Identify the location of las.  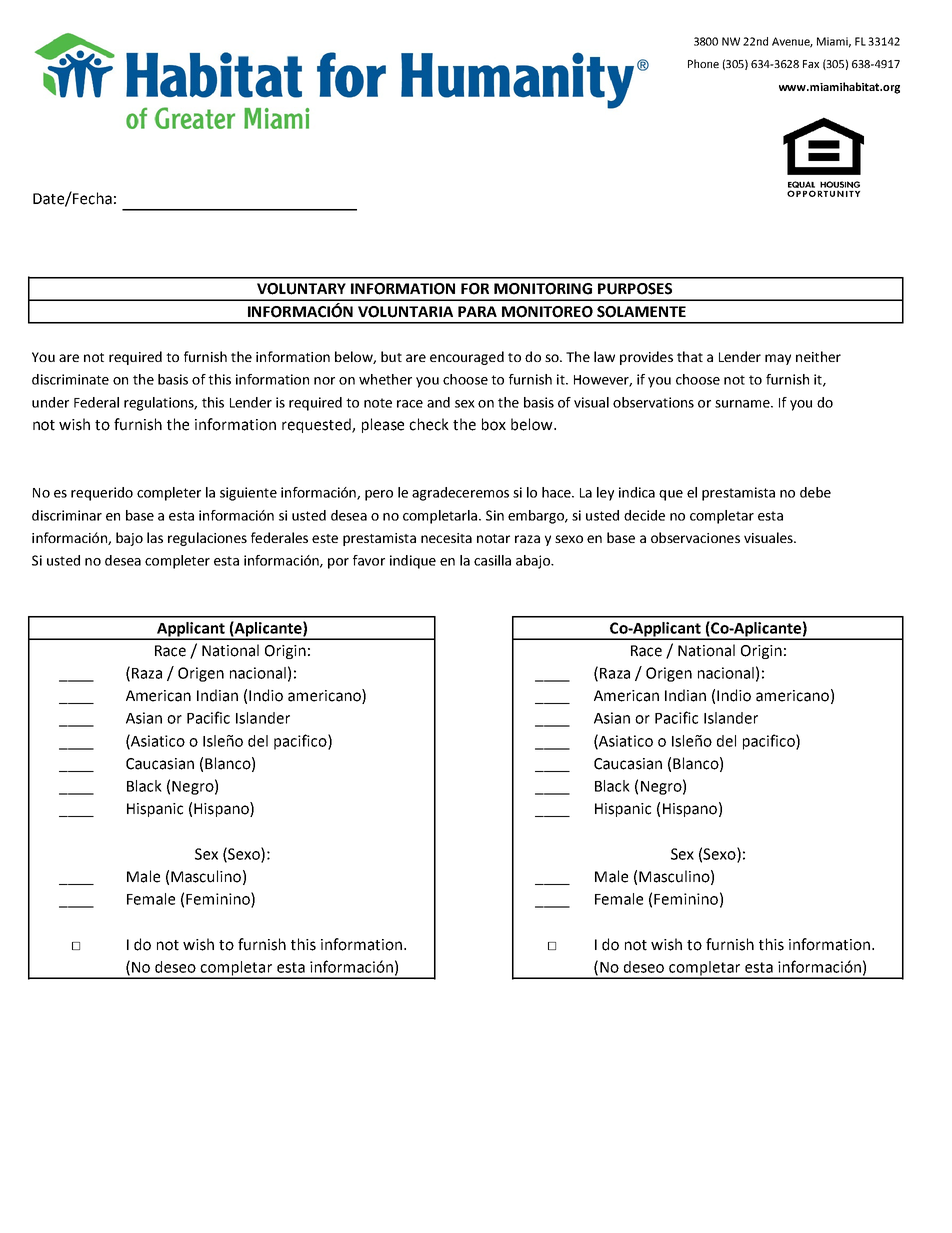
(155, 537).
